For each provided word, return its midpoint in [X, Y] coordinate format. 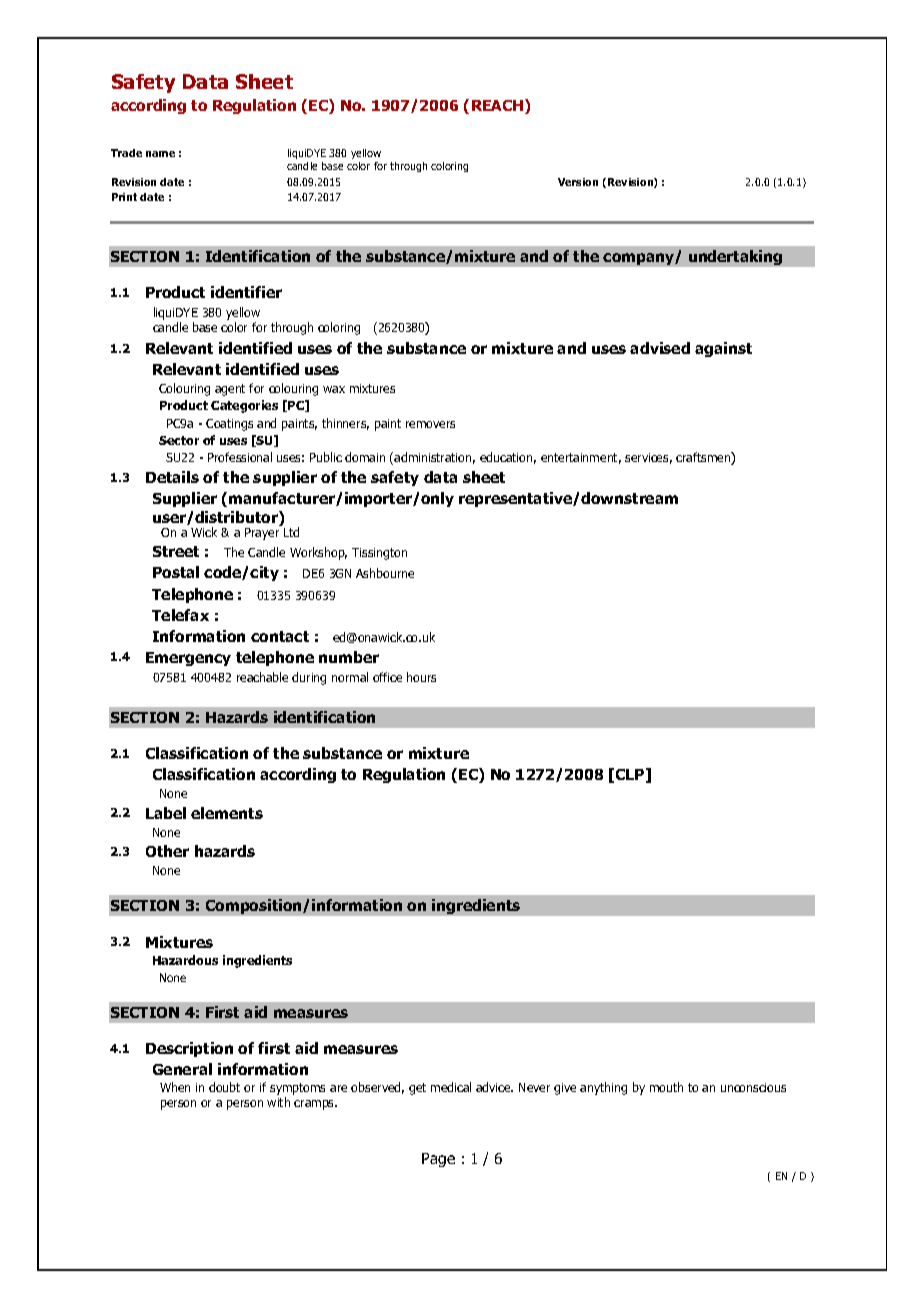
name [160, 154]
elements [227, 813]
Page [438, 1160]
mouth [666, 1087]
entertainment [581, 458]
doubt [224, 1087]
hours [421, 677]
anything [603, 1088]
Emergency [188, 659]
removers [430, 424]
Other [167, 851]
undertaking [735, 257]
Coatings [229, 425]
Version [578, 182]
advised [660, 348]
